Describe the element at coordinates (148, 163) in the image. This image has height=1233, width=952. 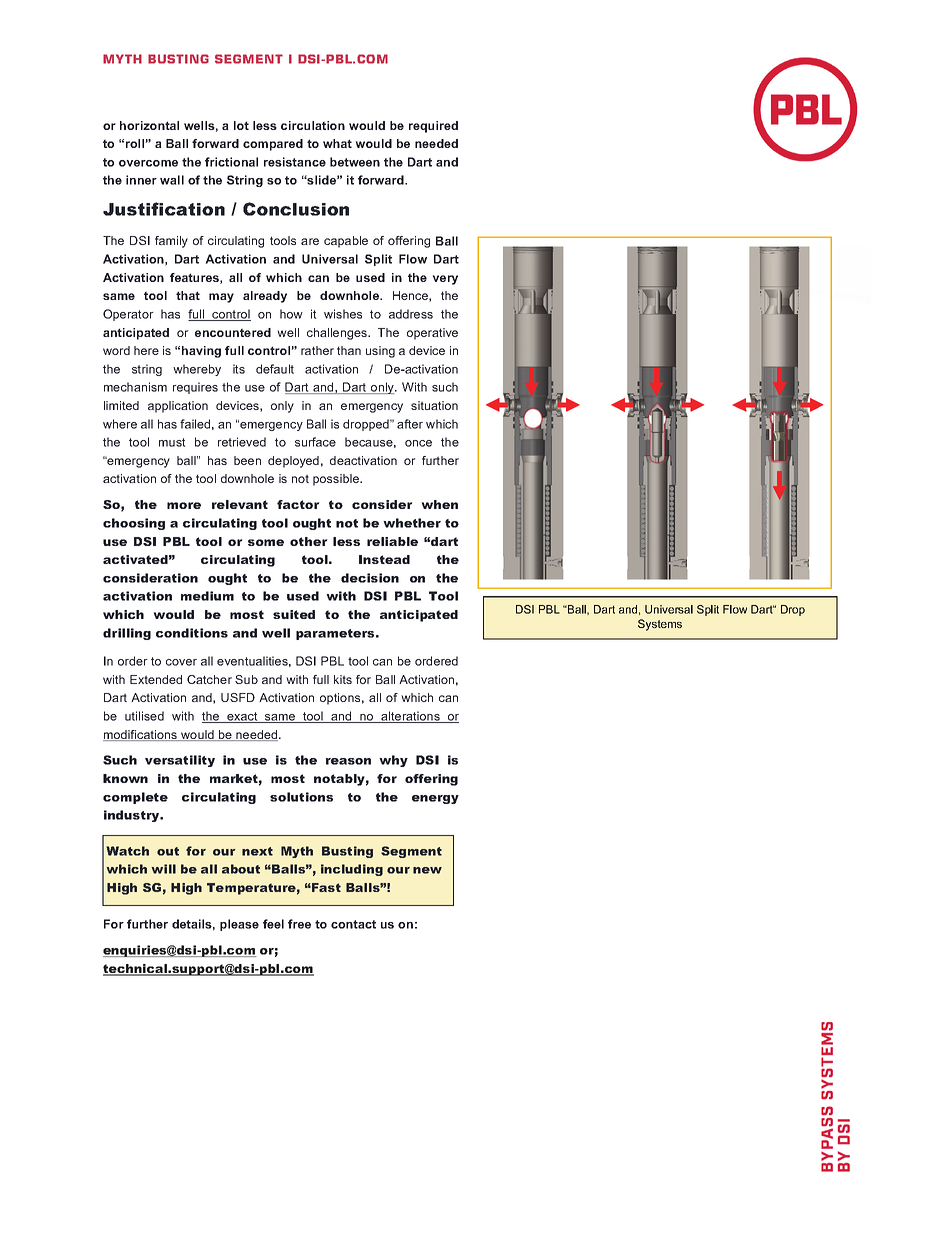
I see `overcome` at that location.
